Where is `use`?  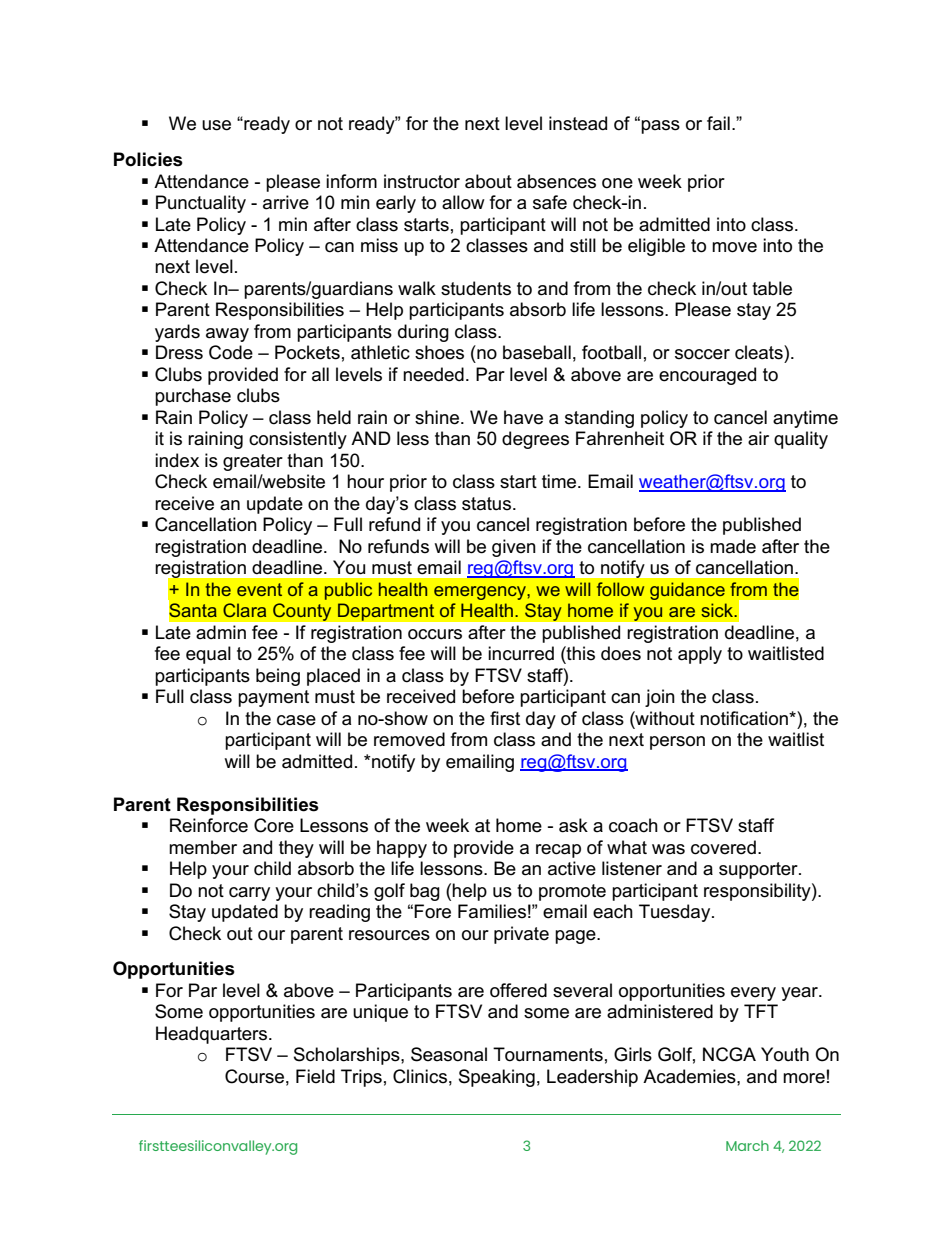
use is located at coordinates (216, 125).
